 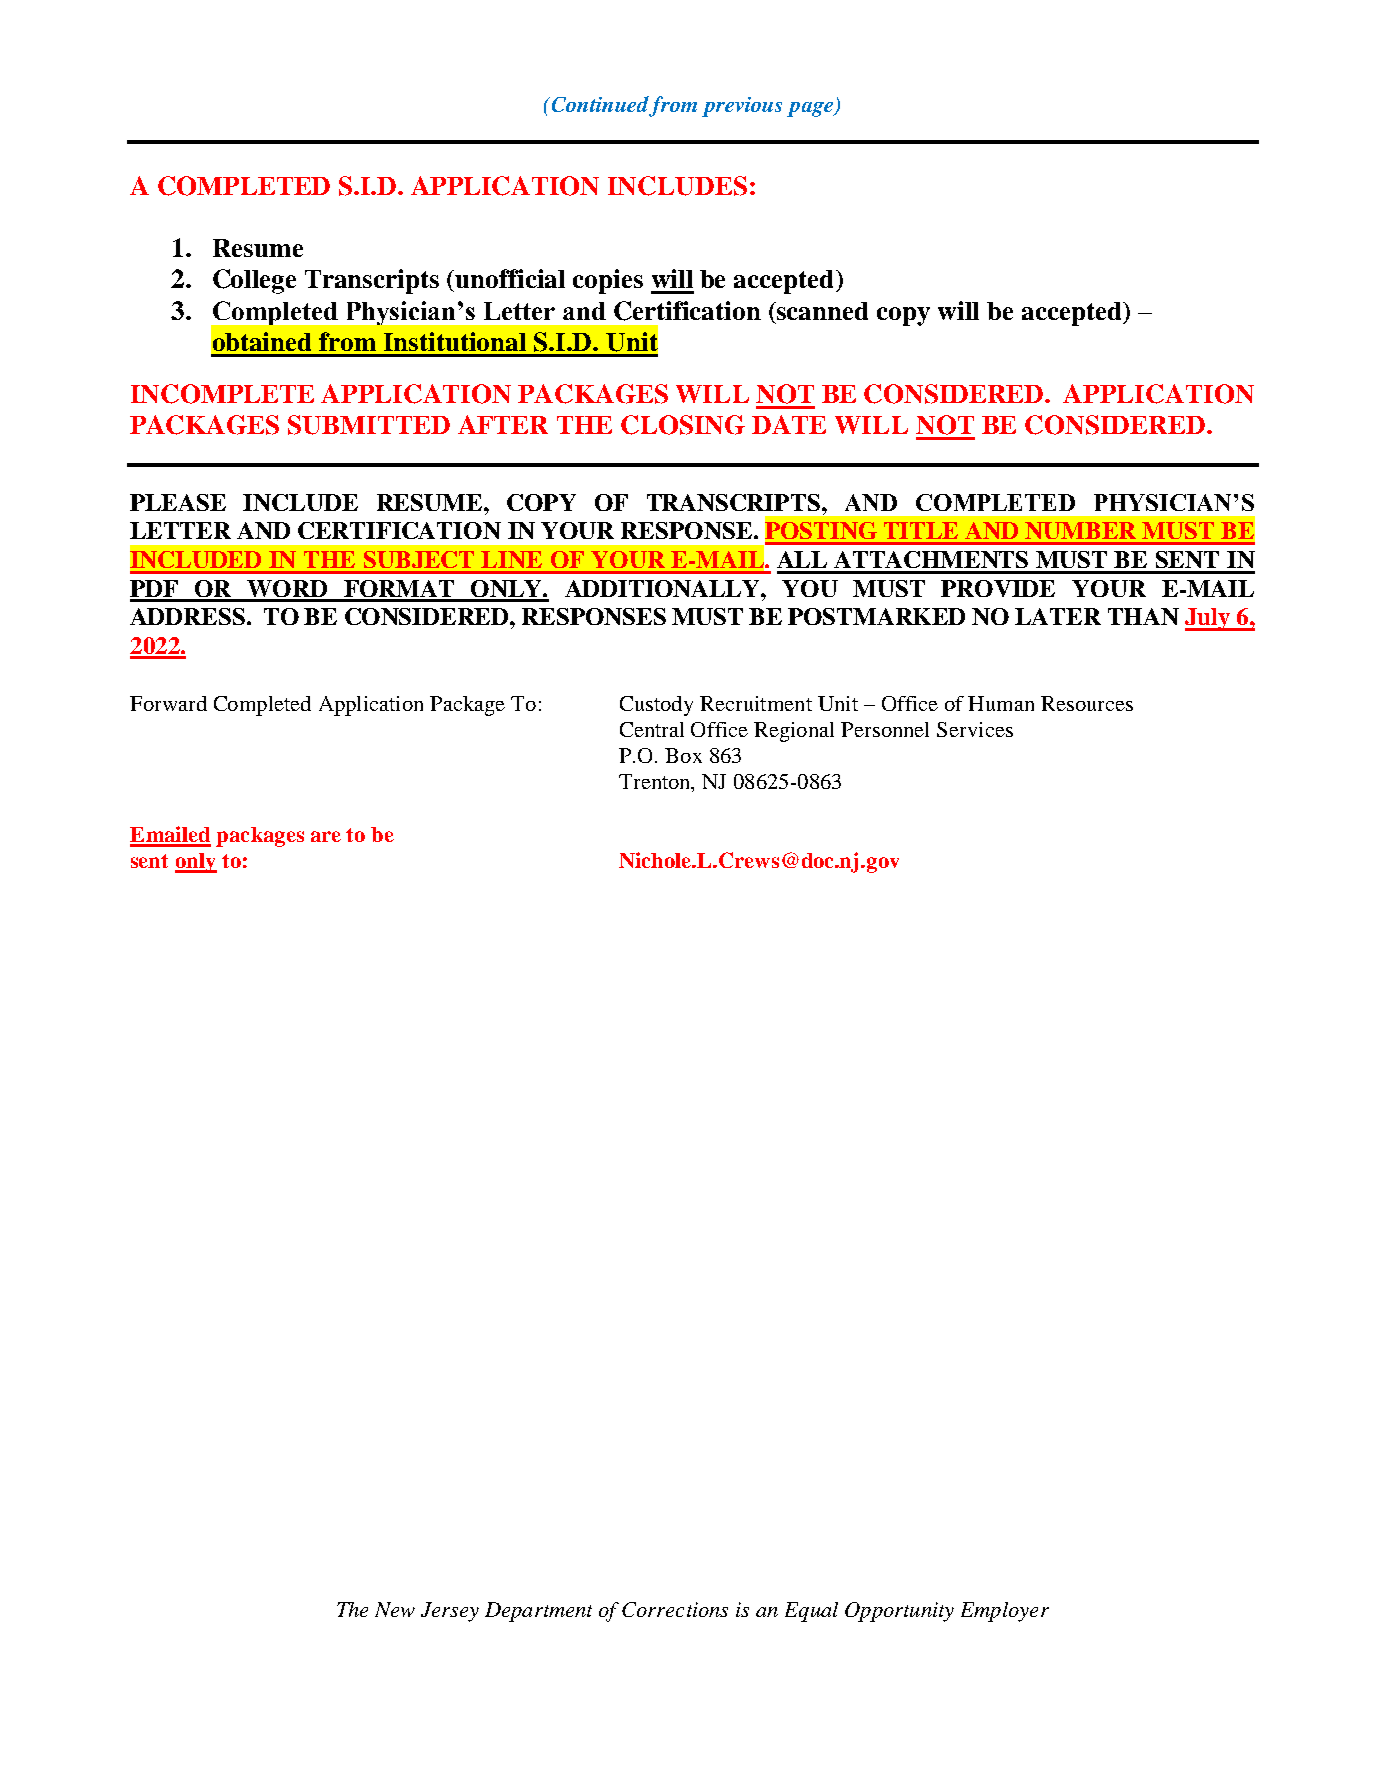 I want to click on previous, so click(x=742, y=107).
